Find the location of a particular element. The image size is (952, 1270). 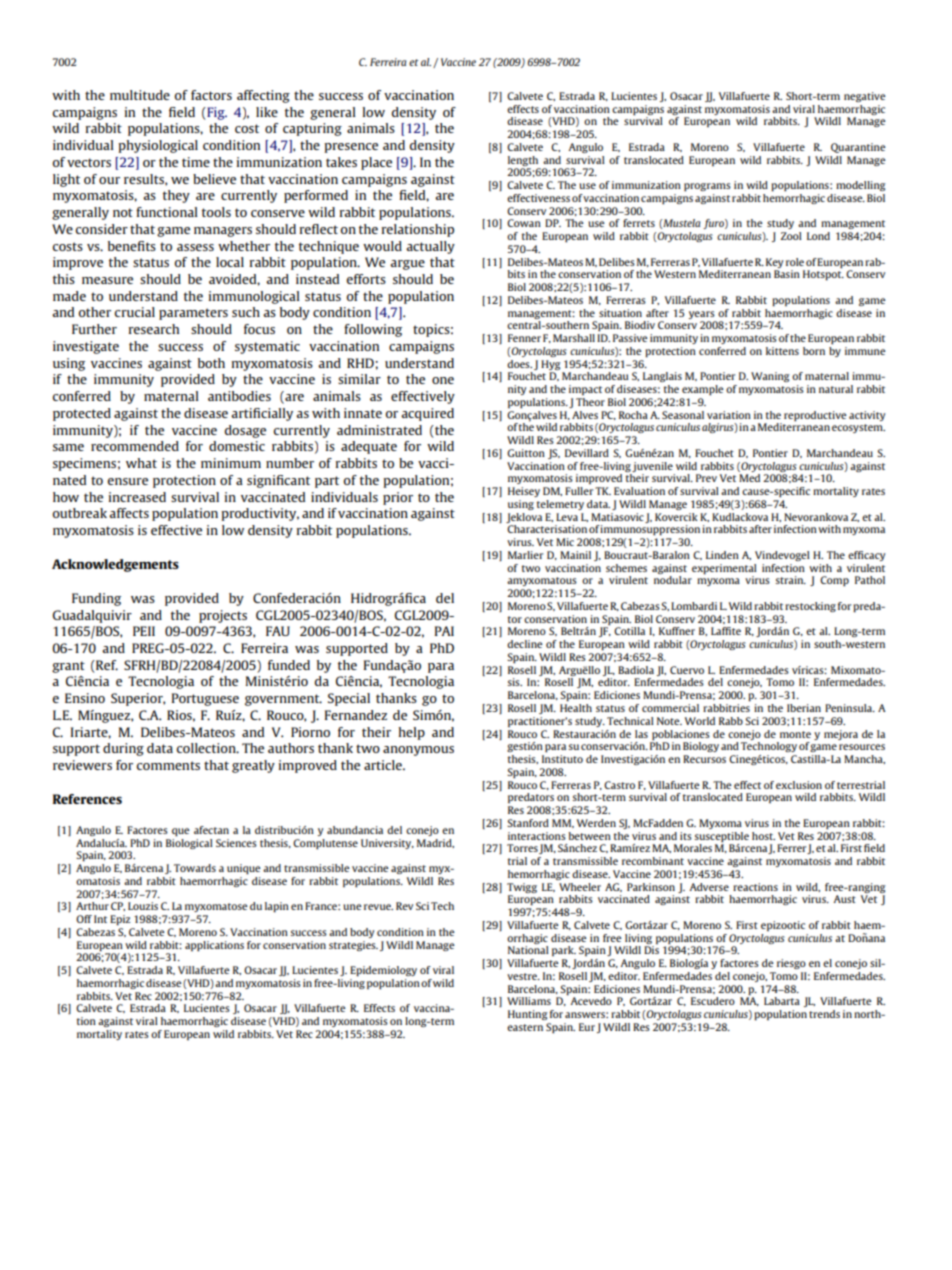

research is located at coordinates (154, 329).
